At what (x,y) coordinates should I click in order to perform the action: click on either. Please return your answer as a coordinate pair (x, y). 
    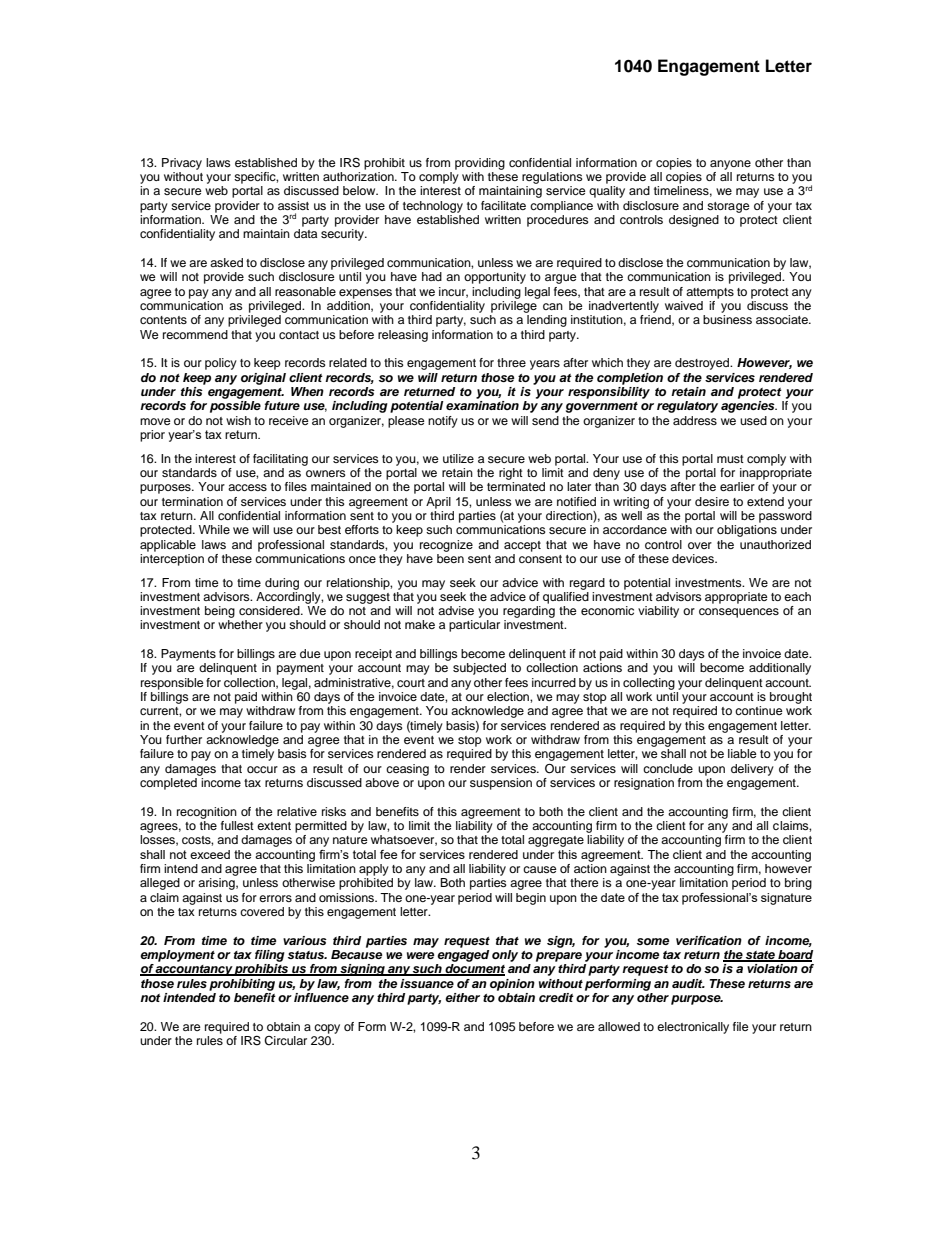
    Looking at the image, I should click on (462, 997).
